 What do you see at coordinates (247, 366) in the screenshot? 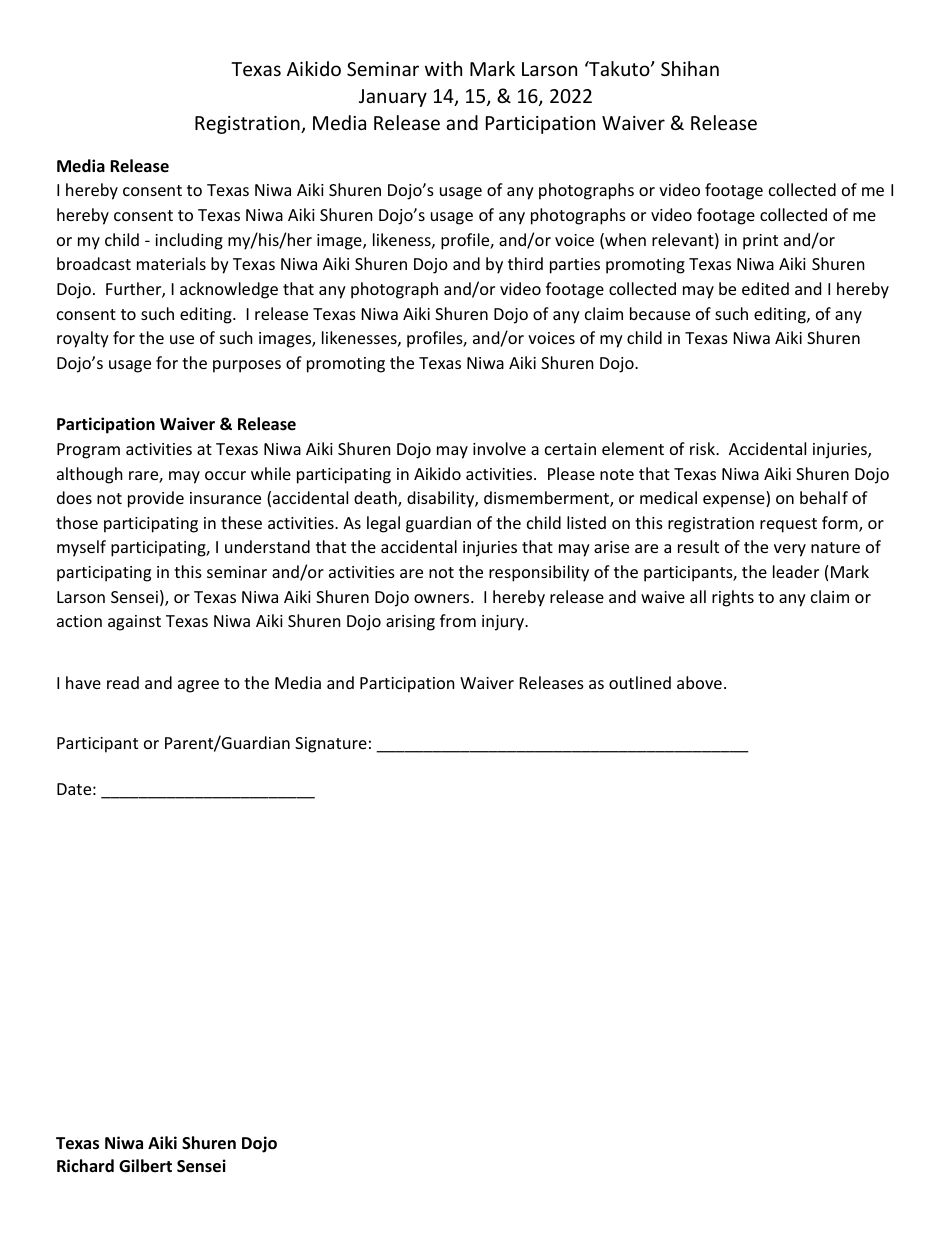
I see `purposes` at bounding box center [247, 366].
